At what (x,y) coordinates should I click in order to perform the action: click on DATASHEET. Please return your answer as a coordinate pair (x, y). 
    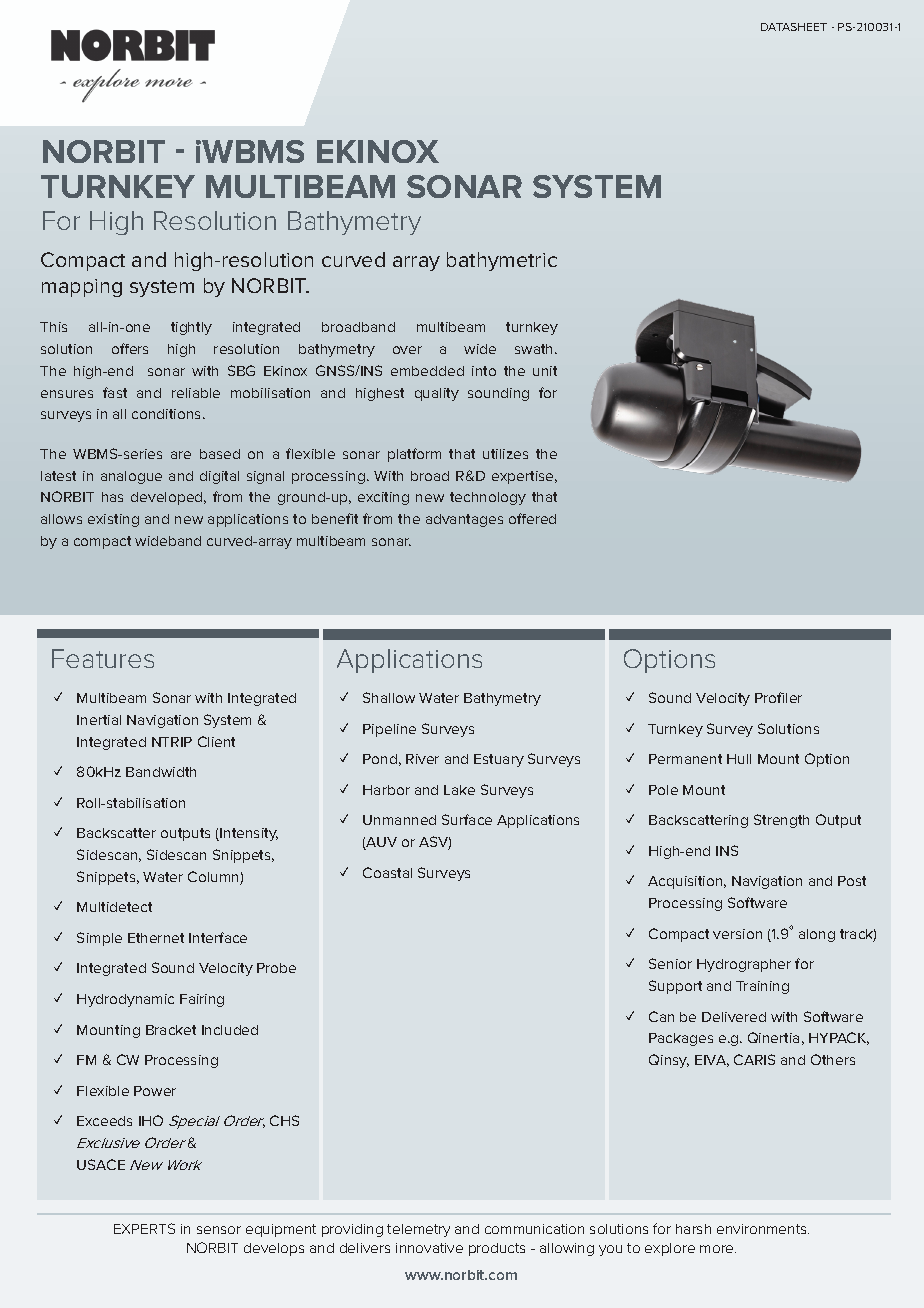
    Looking at the image, I should click on (794, 27).
